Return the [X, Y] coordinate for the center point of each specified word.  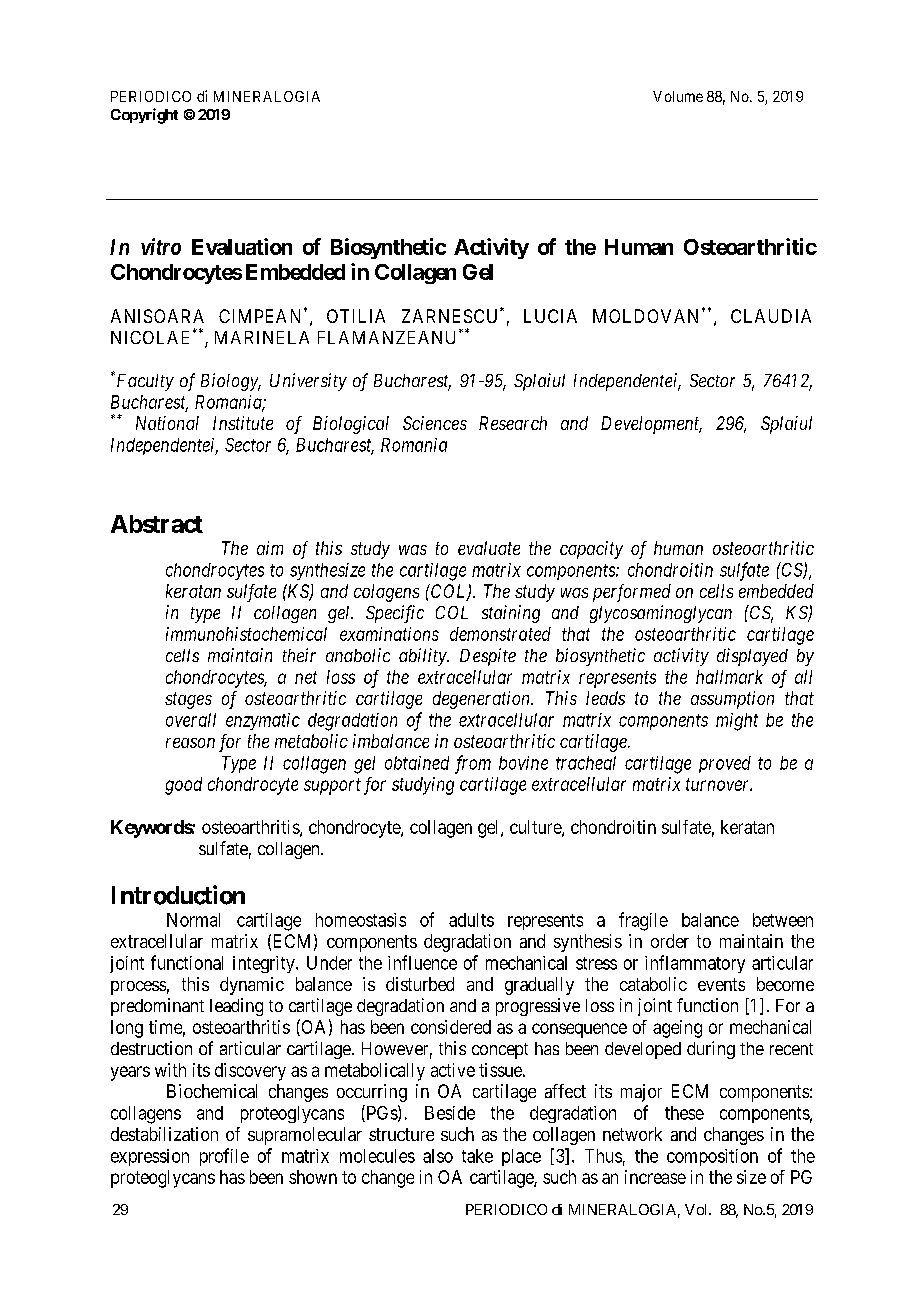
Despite [488, 657]
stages [188, 700]
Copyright [144, 116]
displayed [752, 657]
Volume [678, 96]
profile [224, 1157]
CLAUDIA [771, 316]
